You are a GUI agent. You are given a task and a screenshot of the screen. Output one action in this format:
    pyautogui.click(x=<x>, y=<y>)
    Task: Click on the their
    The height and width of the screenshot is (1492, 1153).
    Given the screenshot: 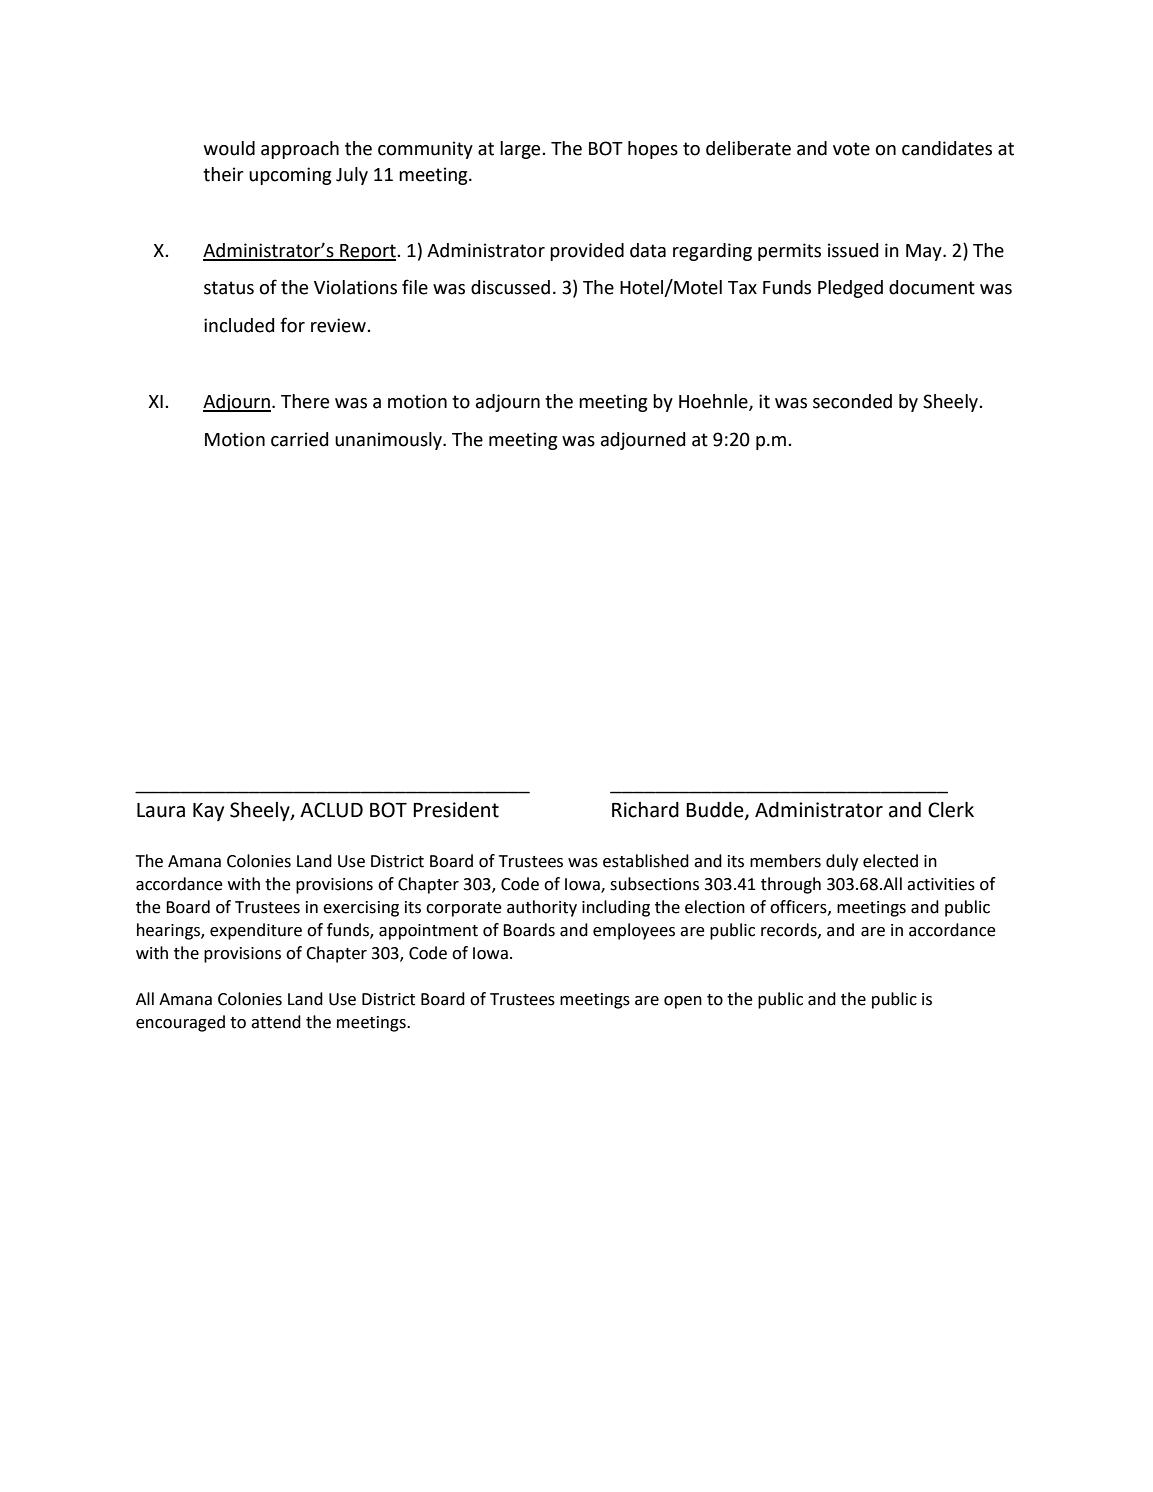 What is the action you would take?
    pyautogui.click(x=223, y=174)
